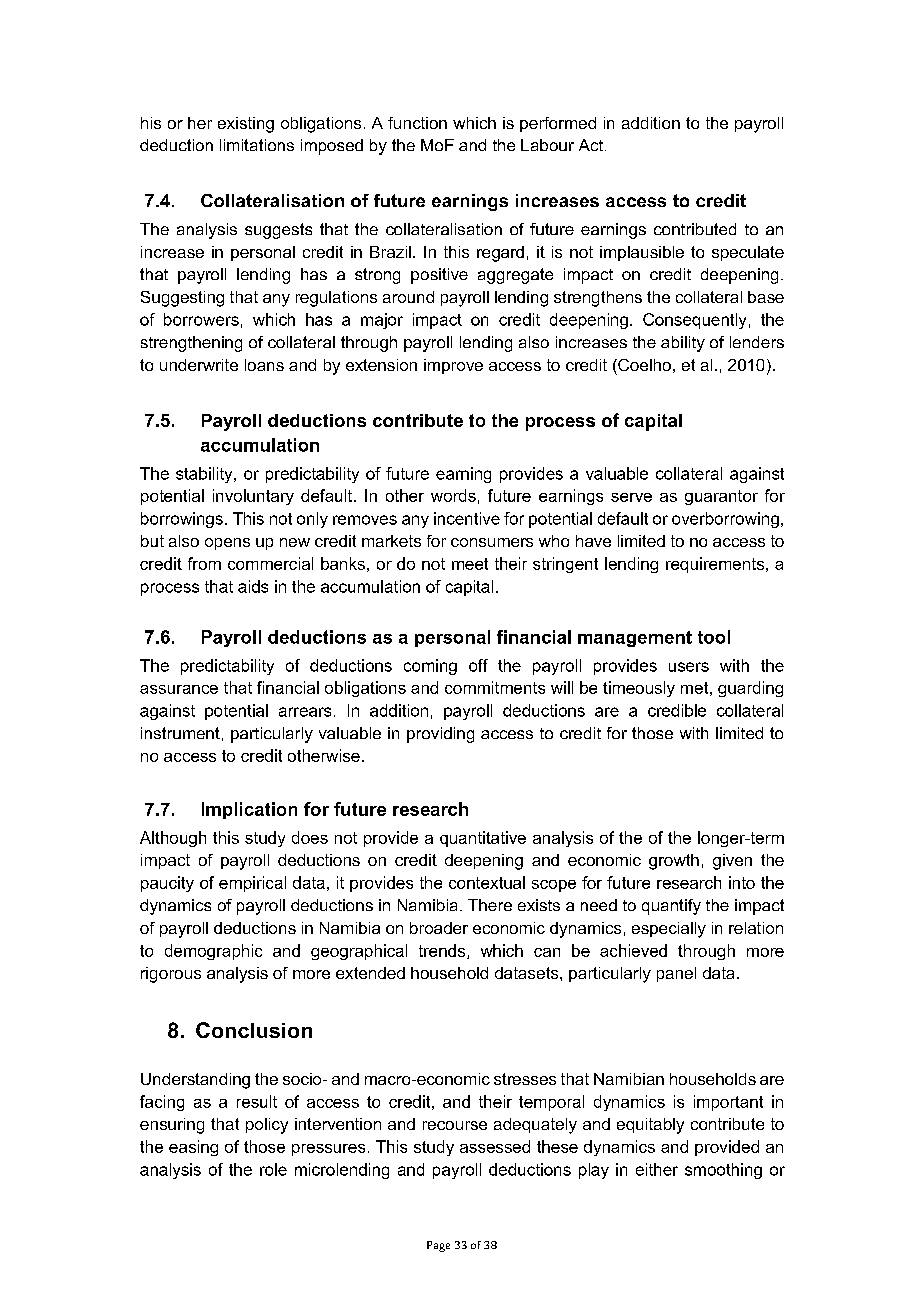 The width and height of the document is (924, 1308). Describe the element at coordinates (643, 365) in the document. I see `Coelho` at that location.
